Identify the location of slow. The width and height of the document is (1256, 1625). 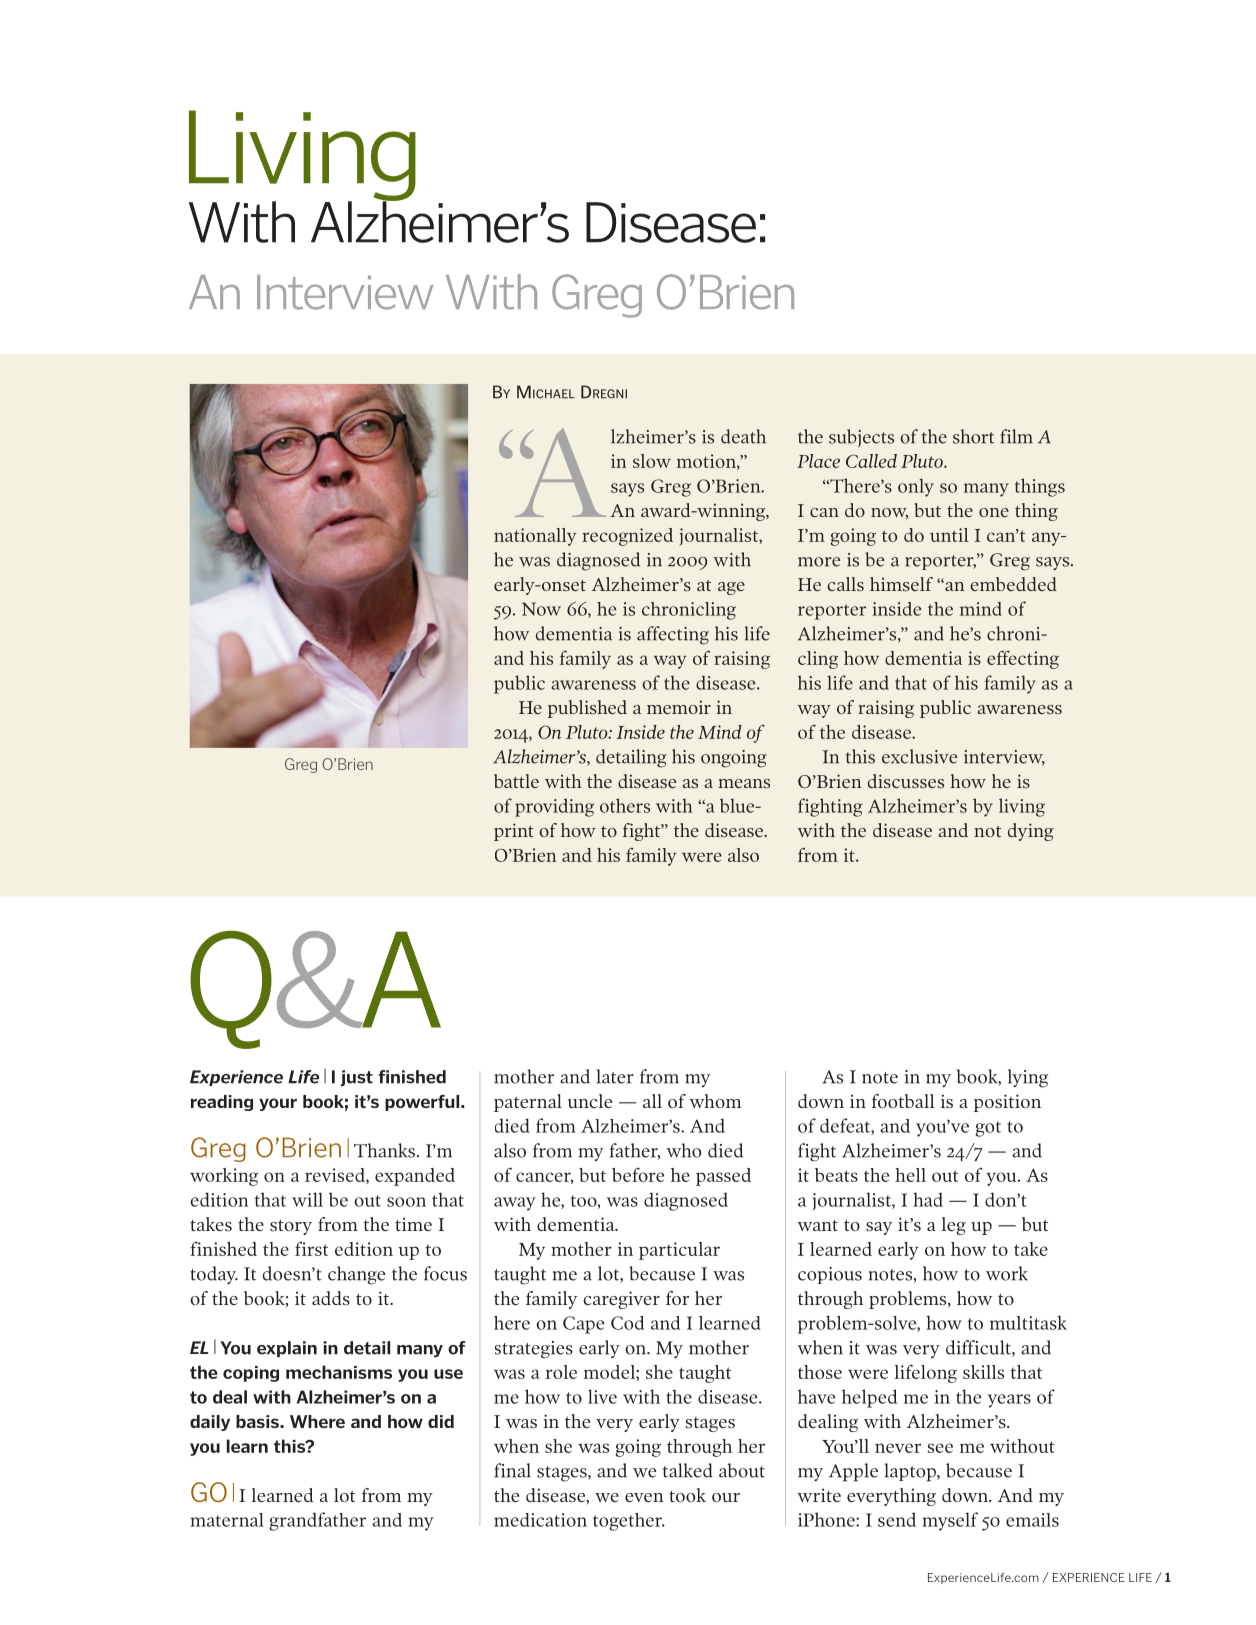
(652, 461).
